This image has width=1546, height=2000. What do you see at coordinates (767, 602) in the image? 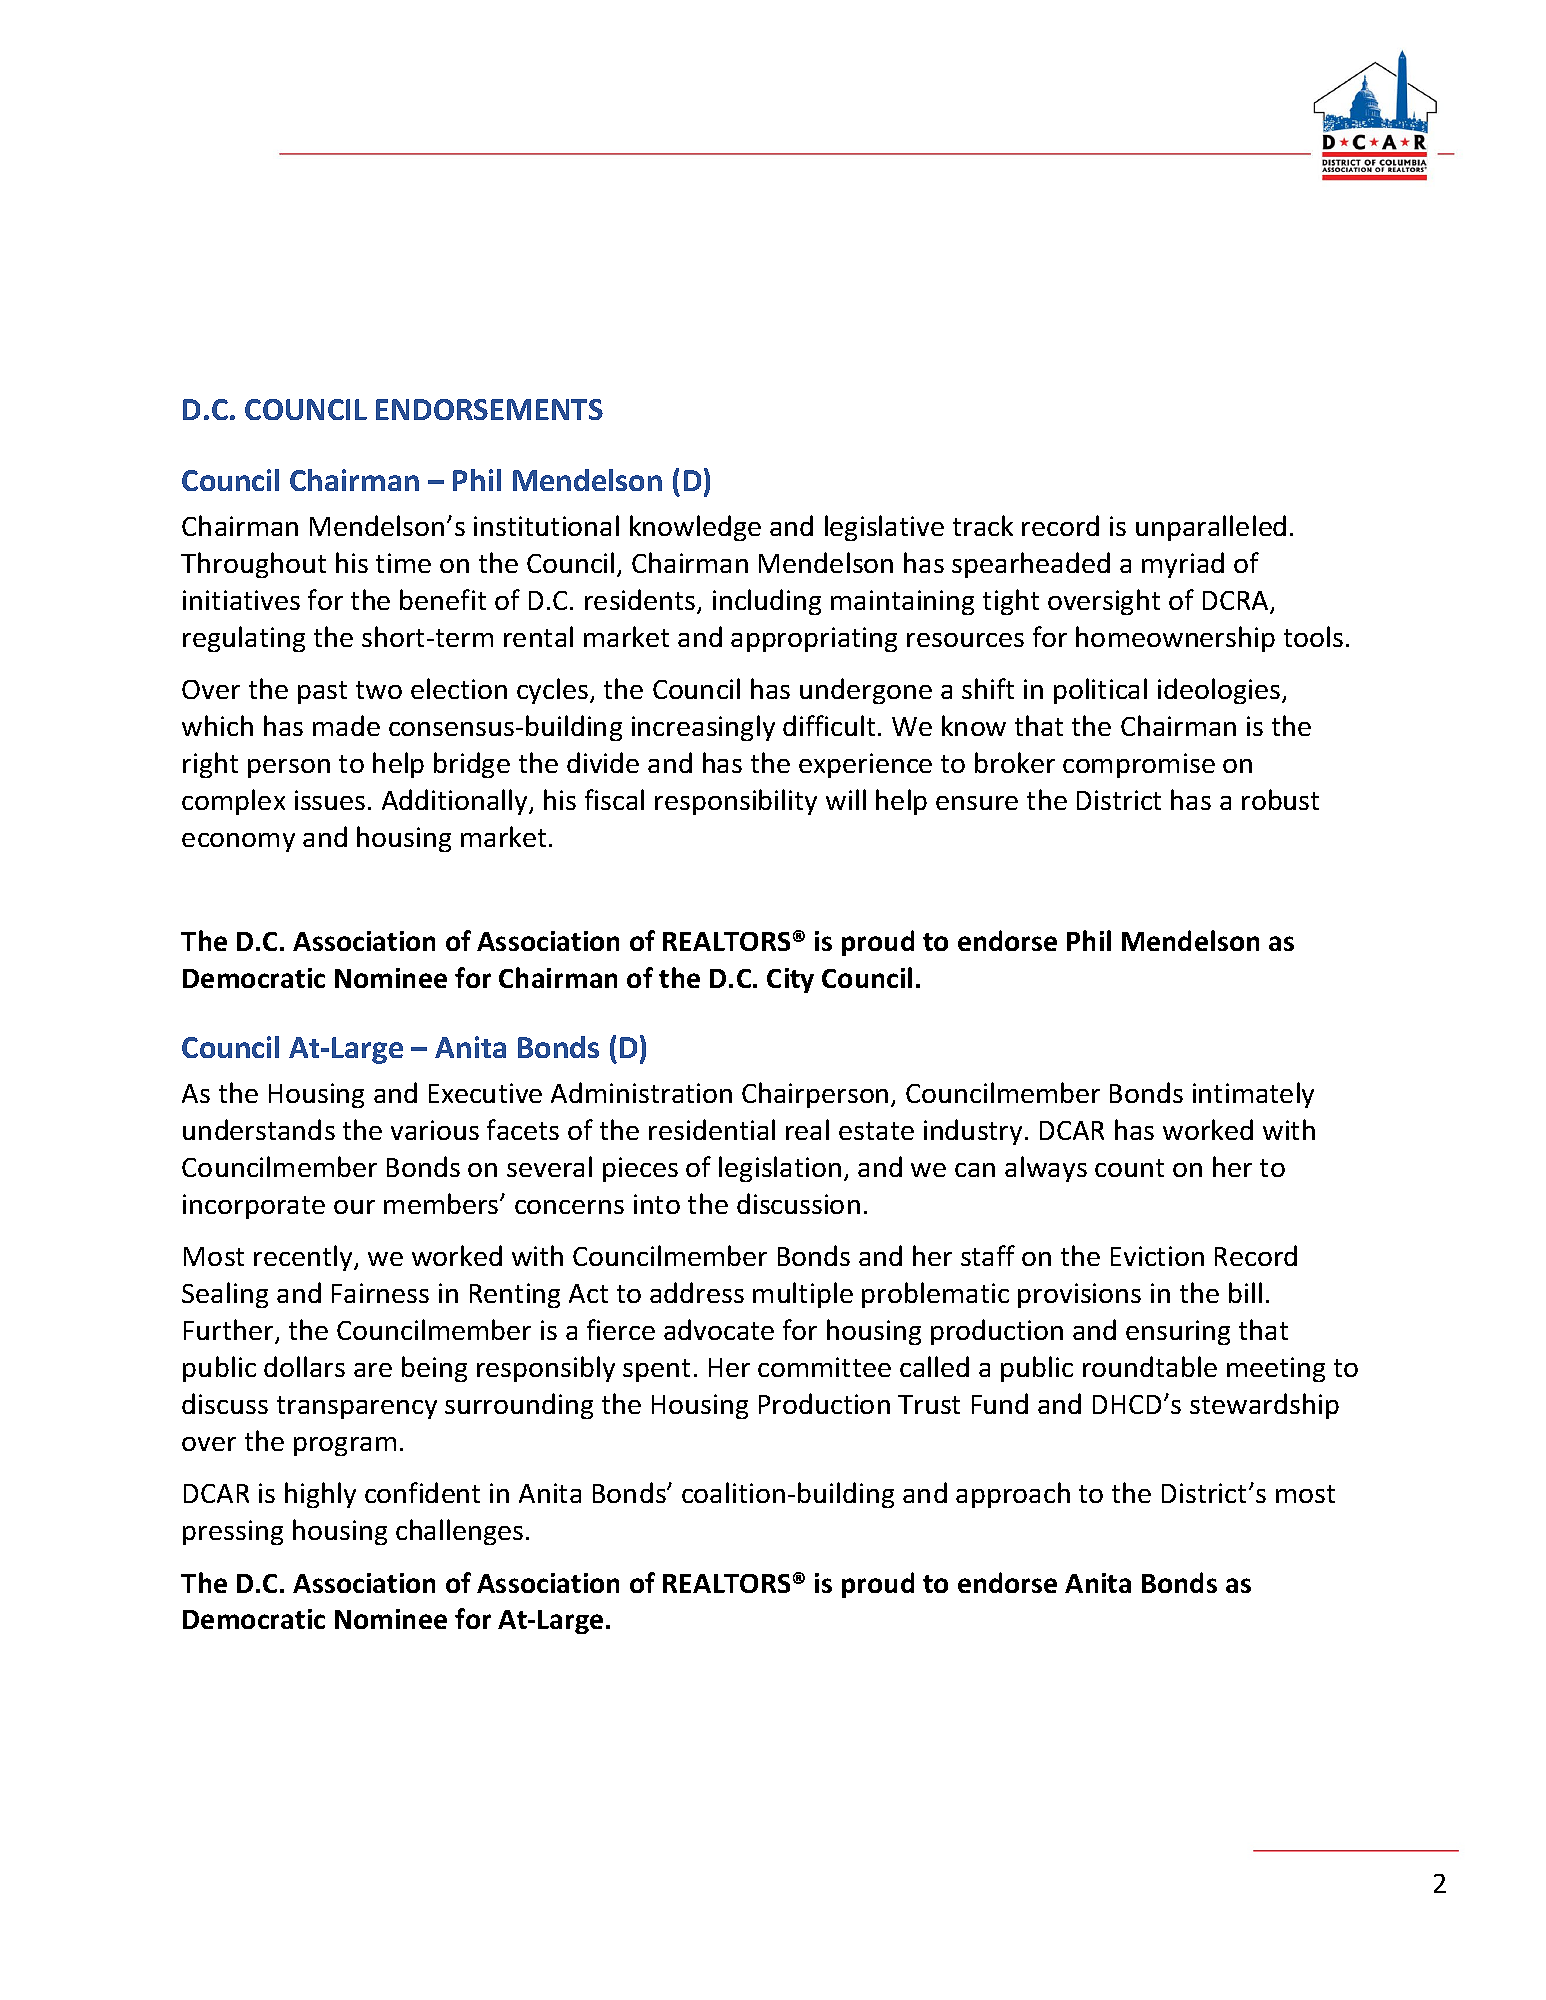
I see `including` at bounding box center [767, 602].
